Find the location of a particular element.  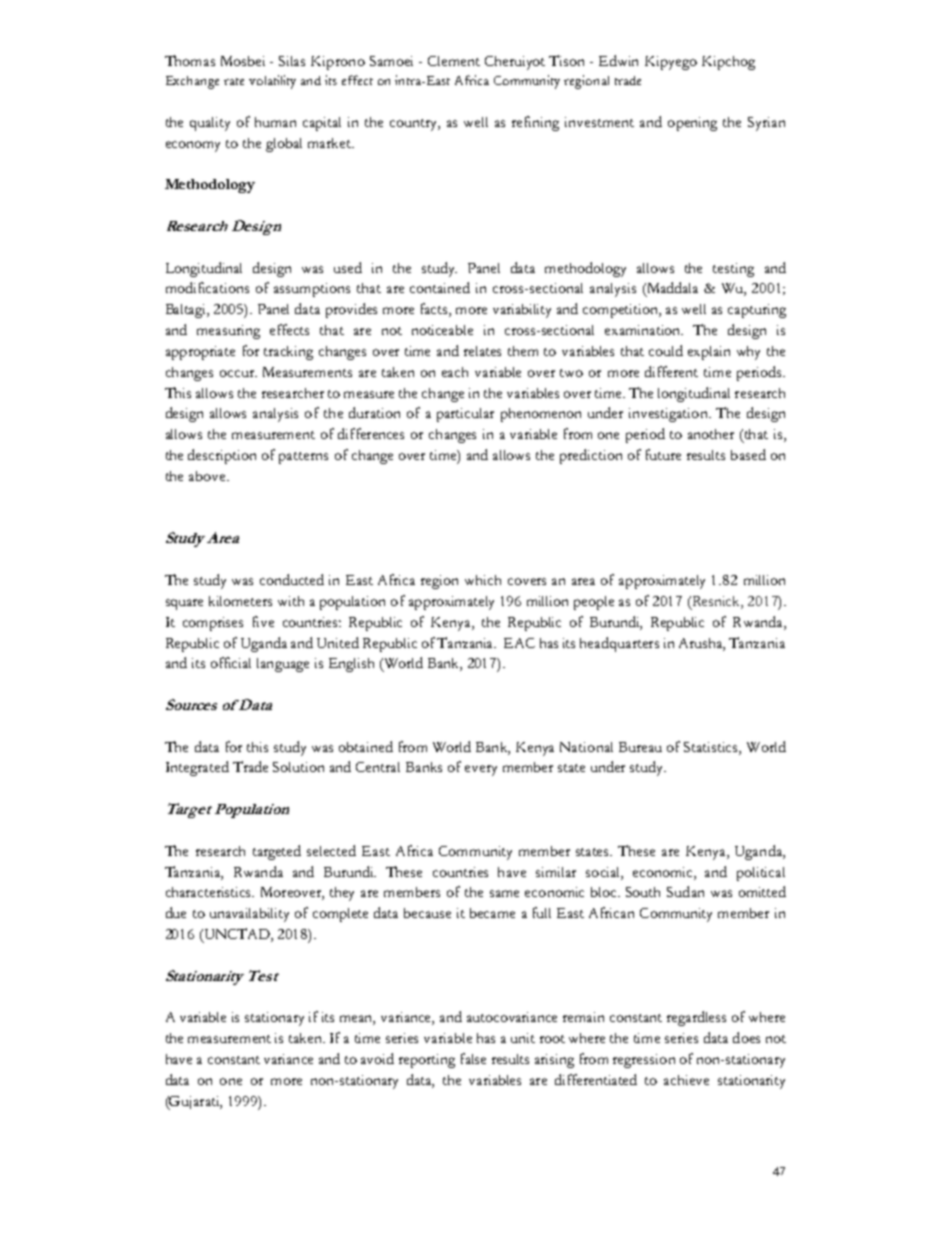

mean is located at coordinates (357, 1020).
